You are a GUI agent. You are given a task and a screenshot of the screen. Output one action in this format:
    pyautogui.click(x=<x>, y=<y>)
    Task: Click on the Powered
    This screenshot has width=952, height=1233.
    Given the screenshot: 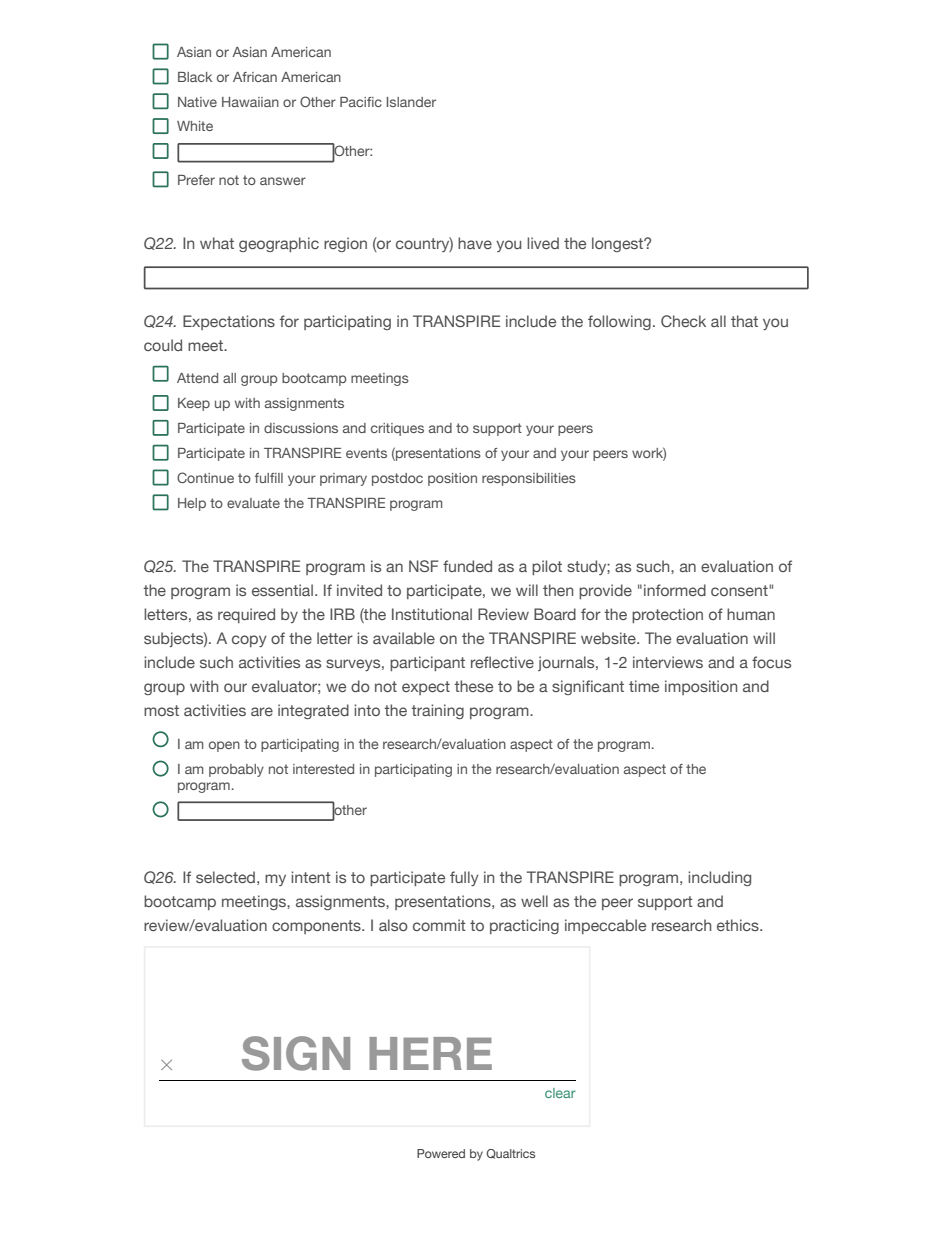 What is the action you would take?
    pyautogui.click(x=441, y=1153)
